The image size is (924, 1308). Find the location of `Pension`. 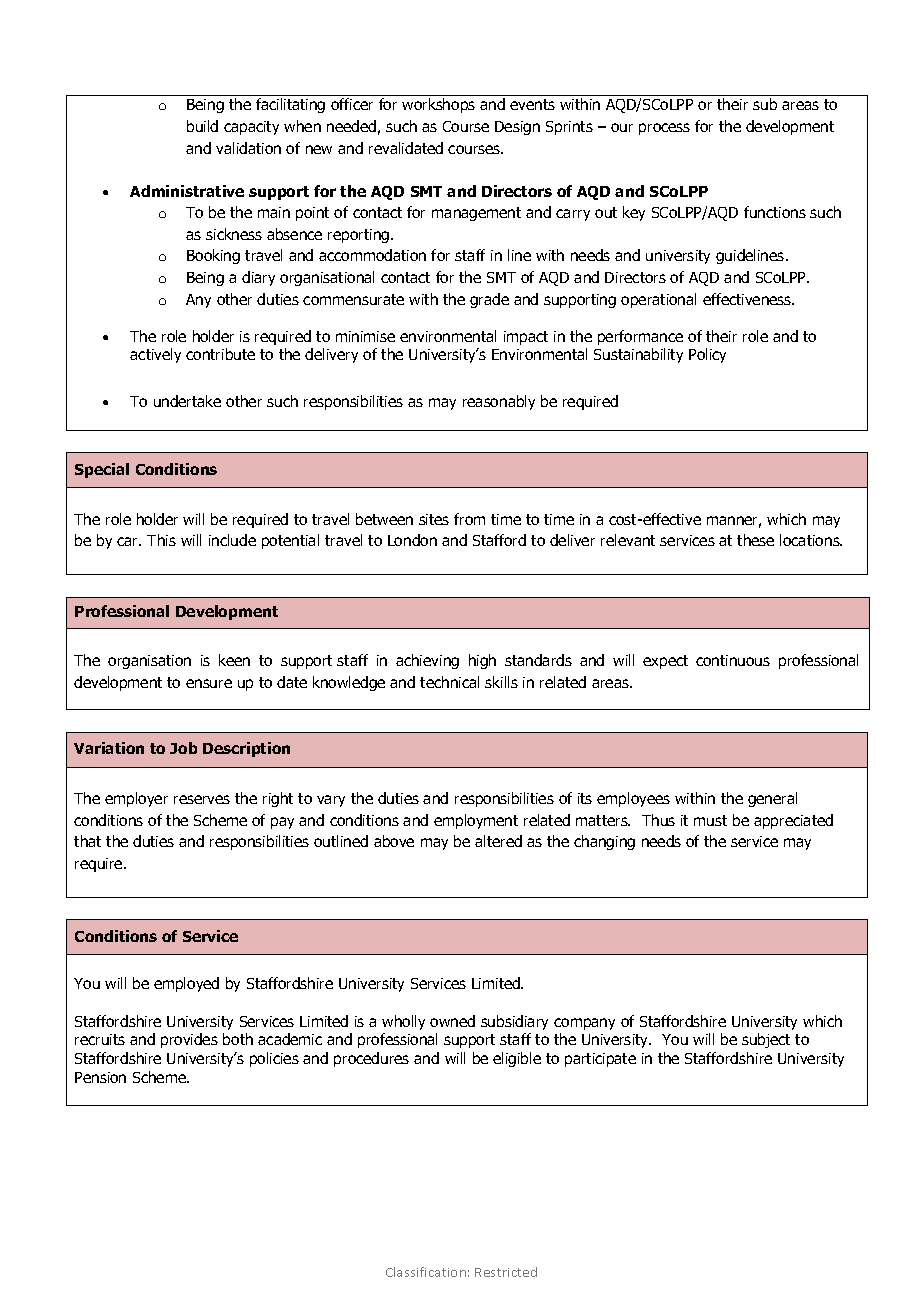

Pension is located at coordinates (100, 1077).
